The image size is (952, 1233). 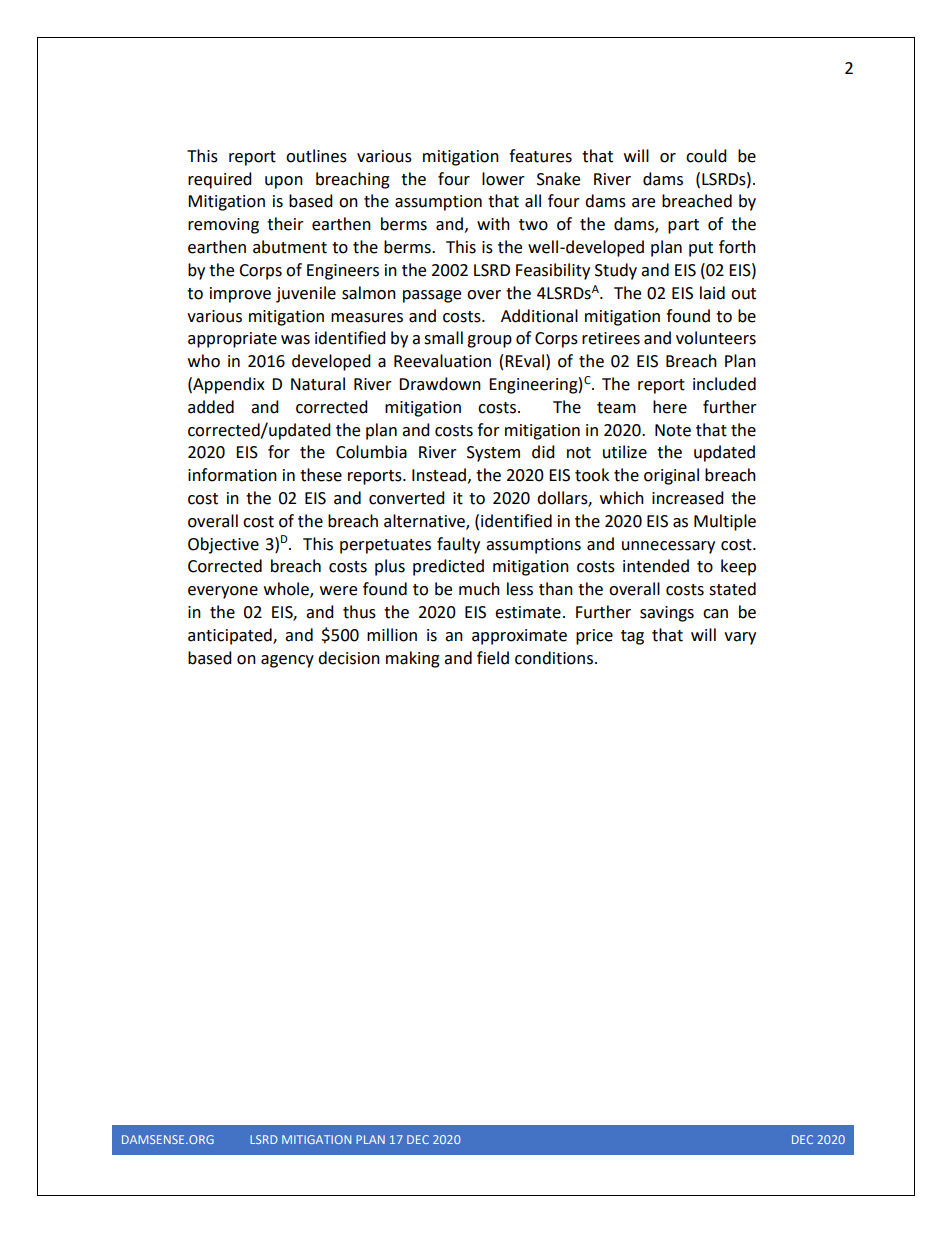 What do you see at coordinates (440, 384) in the screenshot?
I see `Drawdown` at bounding box center [440, 384].
